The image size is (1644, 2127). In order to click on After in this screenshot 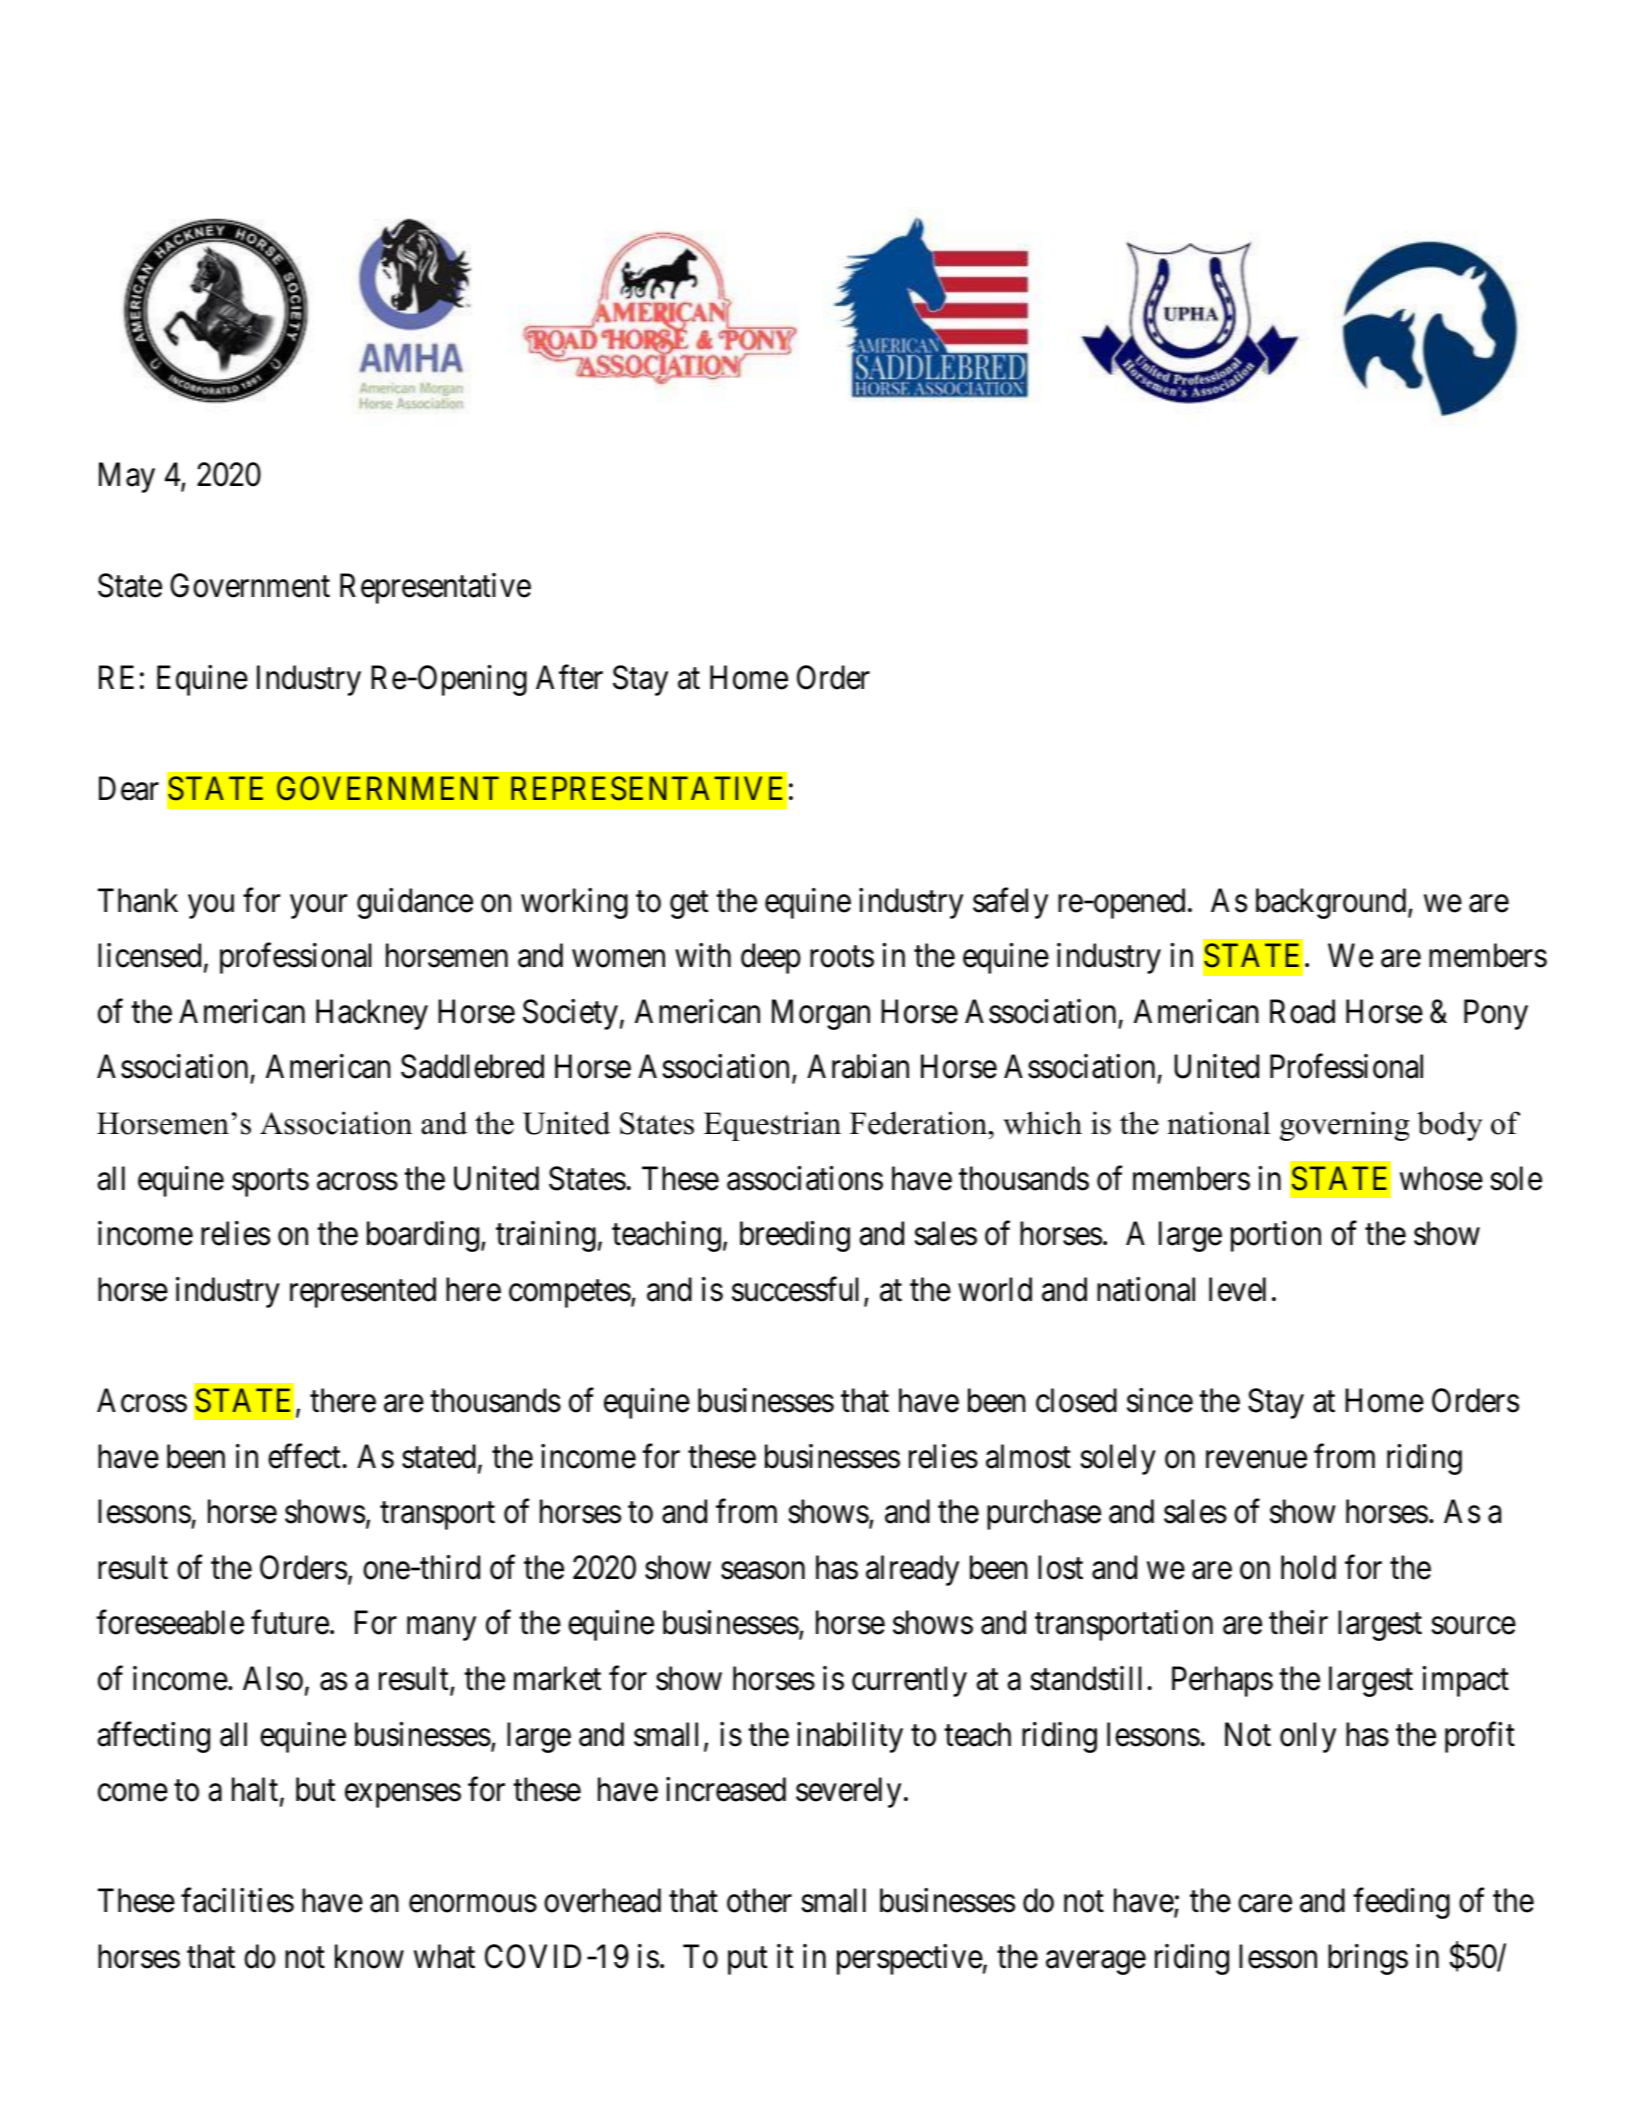, I will do `click(569, 677)`.
